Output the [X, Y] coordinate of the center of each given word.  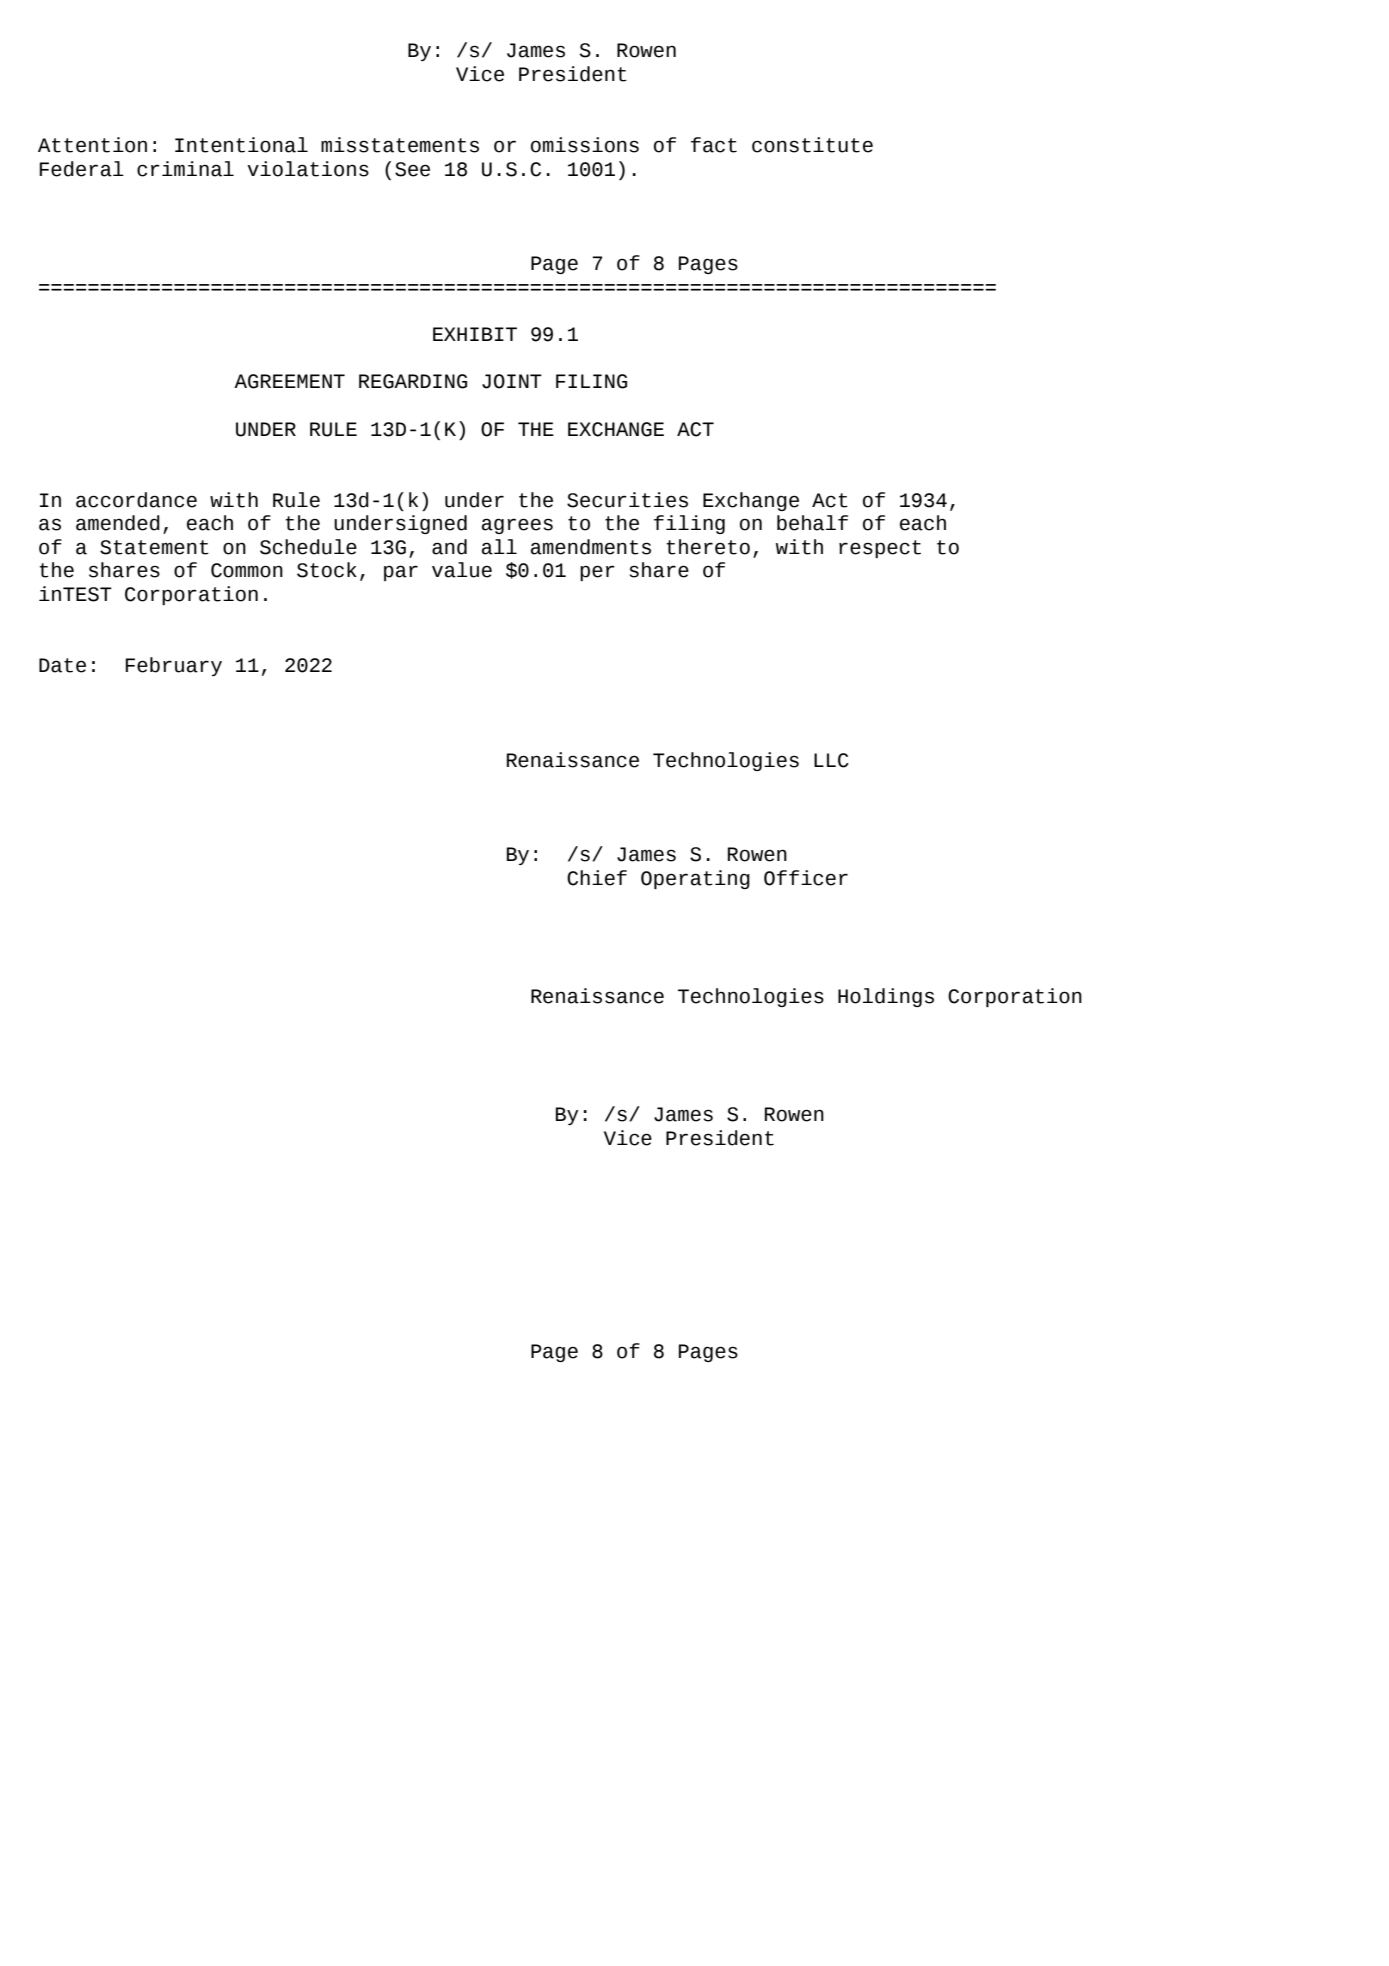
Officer [806, 878]
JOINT [512, 381]
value [462, 570]
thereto [708, 547]
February [174, 666]
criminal [185, 169]
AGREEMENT [289, 381]
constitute [812, 145]
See [412, 169]
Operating [695, 879]
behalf [812, 523]
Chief [597, 878]
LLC [831, 760]
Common [247, 570]
